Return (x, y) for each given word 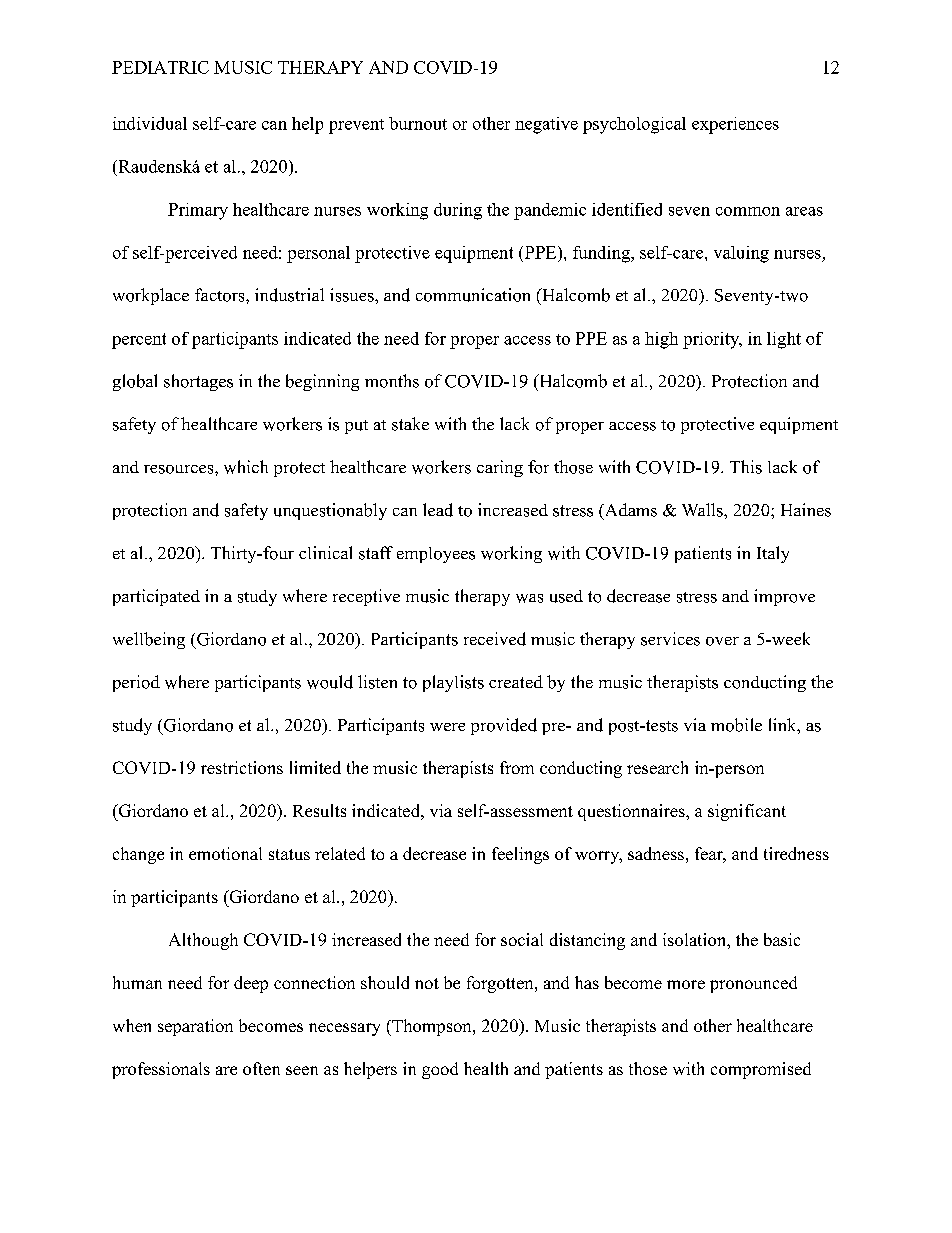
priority (712, 340)
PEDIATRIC (160, 67)
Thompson (432, 1027)
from (517, 767)
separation (195, 1027)
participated (156, 597)
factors (221, 295)
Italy (773, 554)
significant (747, 812)
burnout (418, 123)
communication (473, 295)
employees (436, 555)
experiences (735, 125)
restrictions (242, 767)
